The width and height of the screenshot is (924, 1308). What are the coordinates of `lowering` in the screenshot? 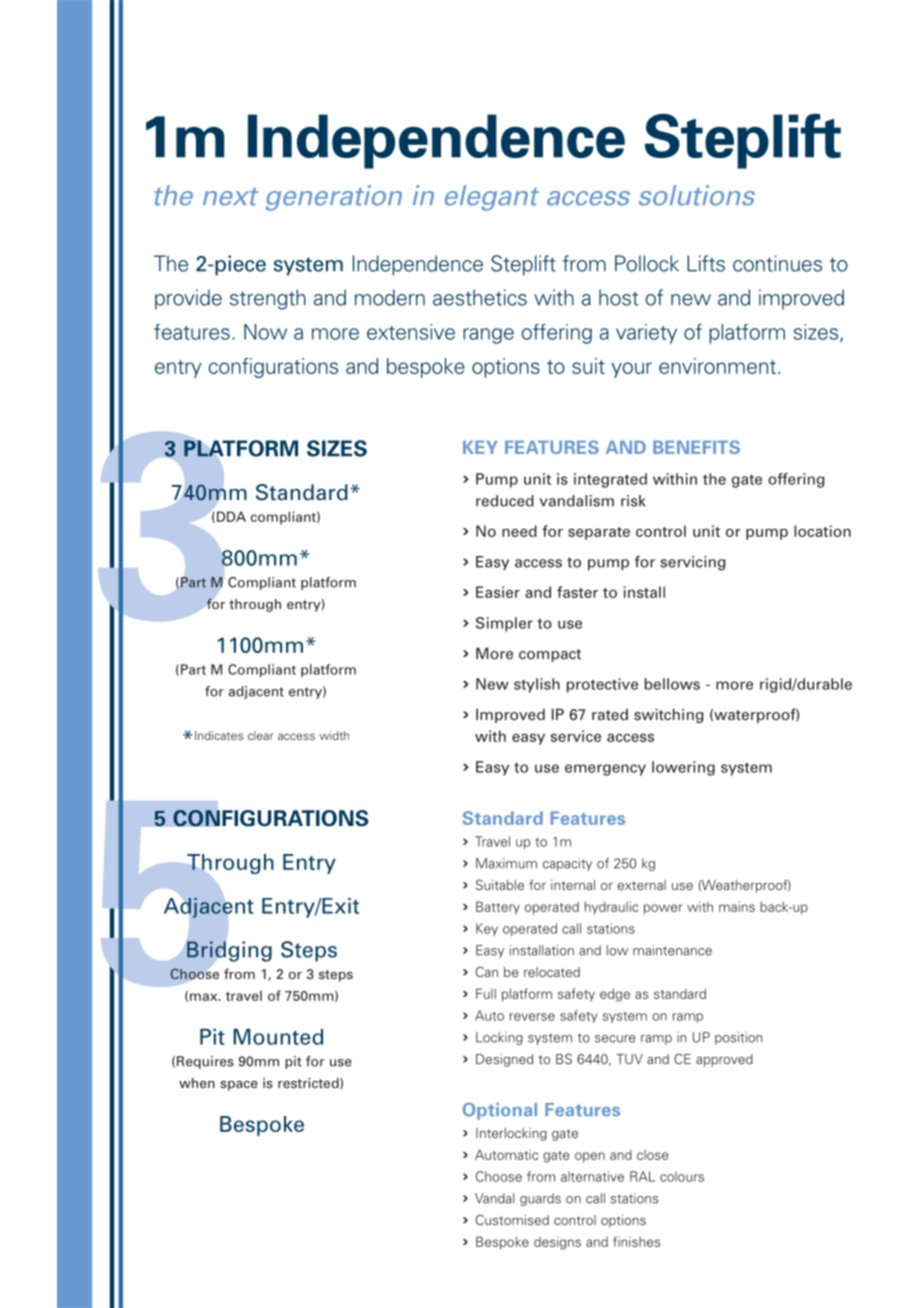 It's located at (683, 768).
